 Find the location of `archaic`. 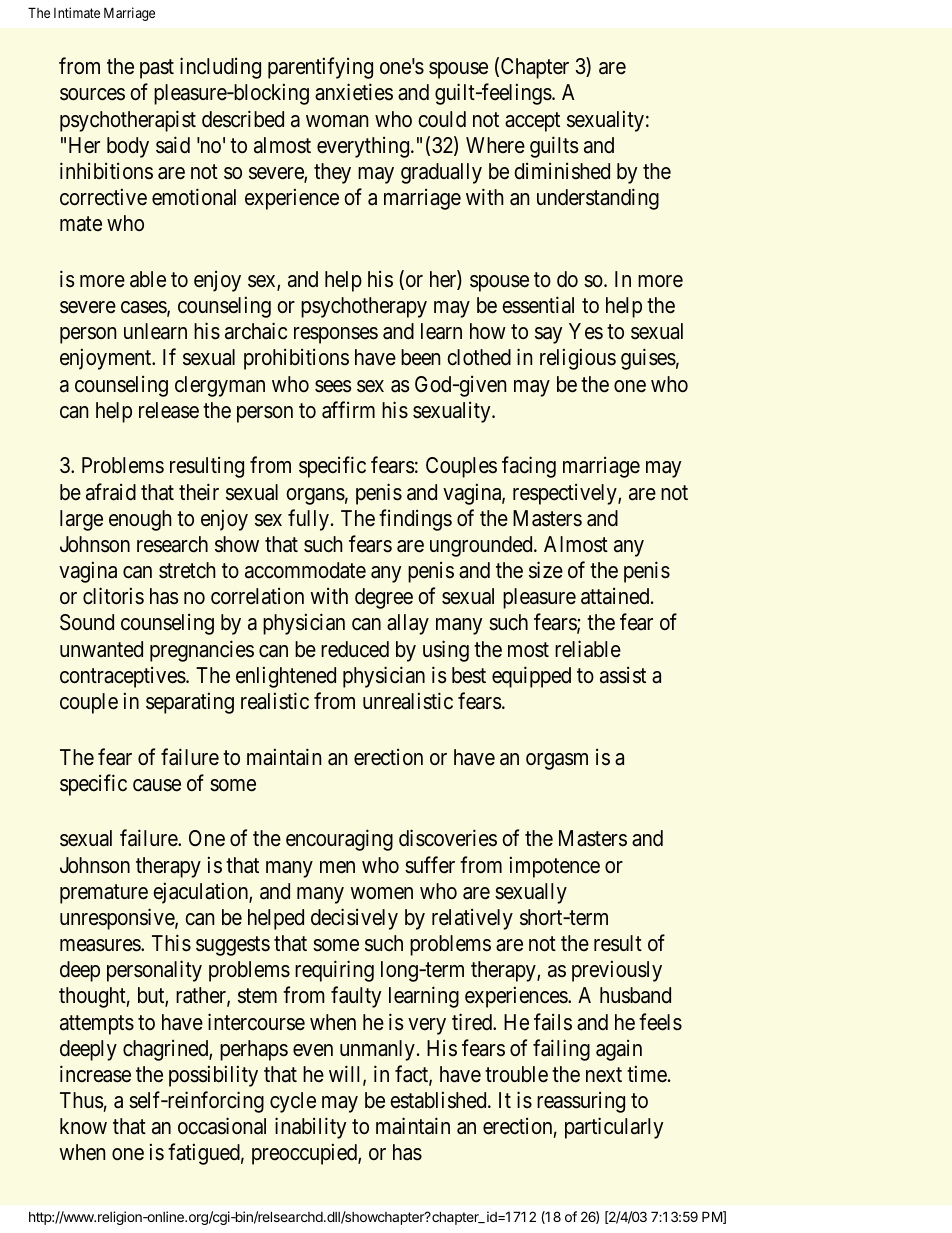

archaic is located at coordinates (256, 331).
